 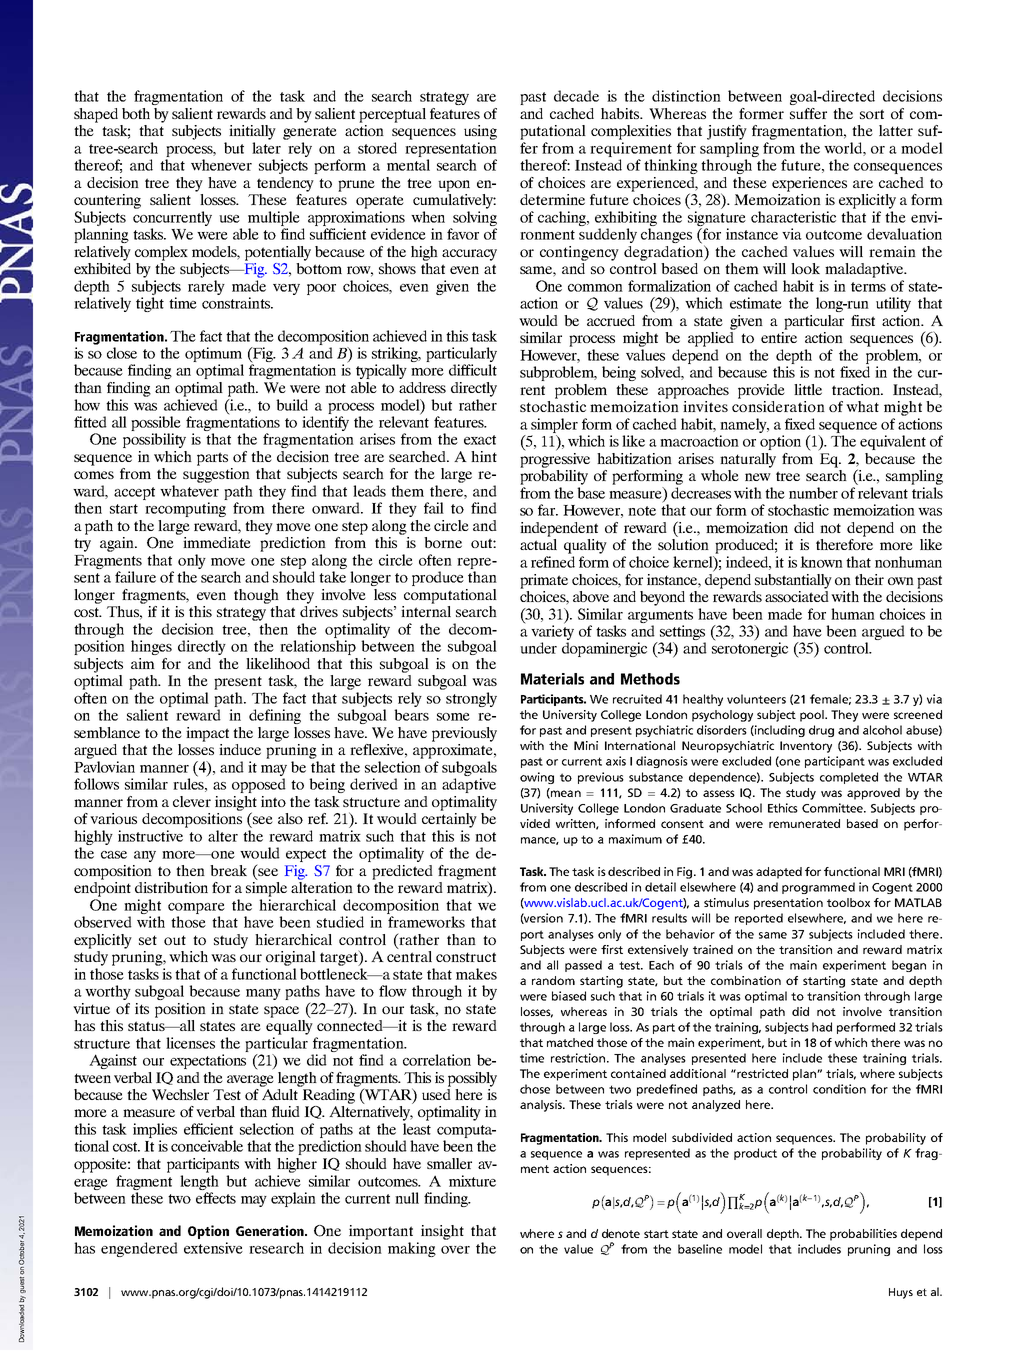 What do you see at coordinates (136, 113) in the image?
I see `both` at bounding box center [136, 113].
